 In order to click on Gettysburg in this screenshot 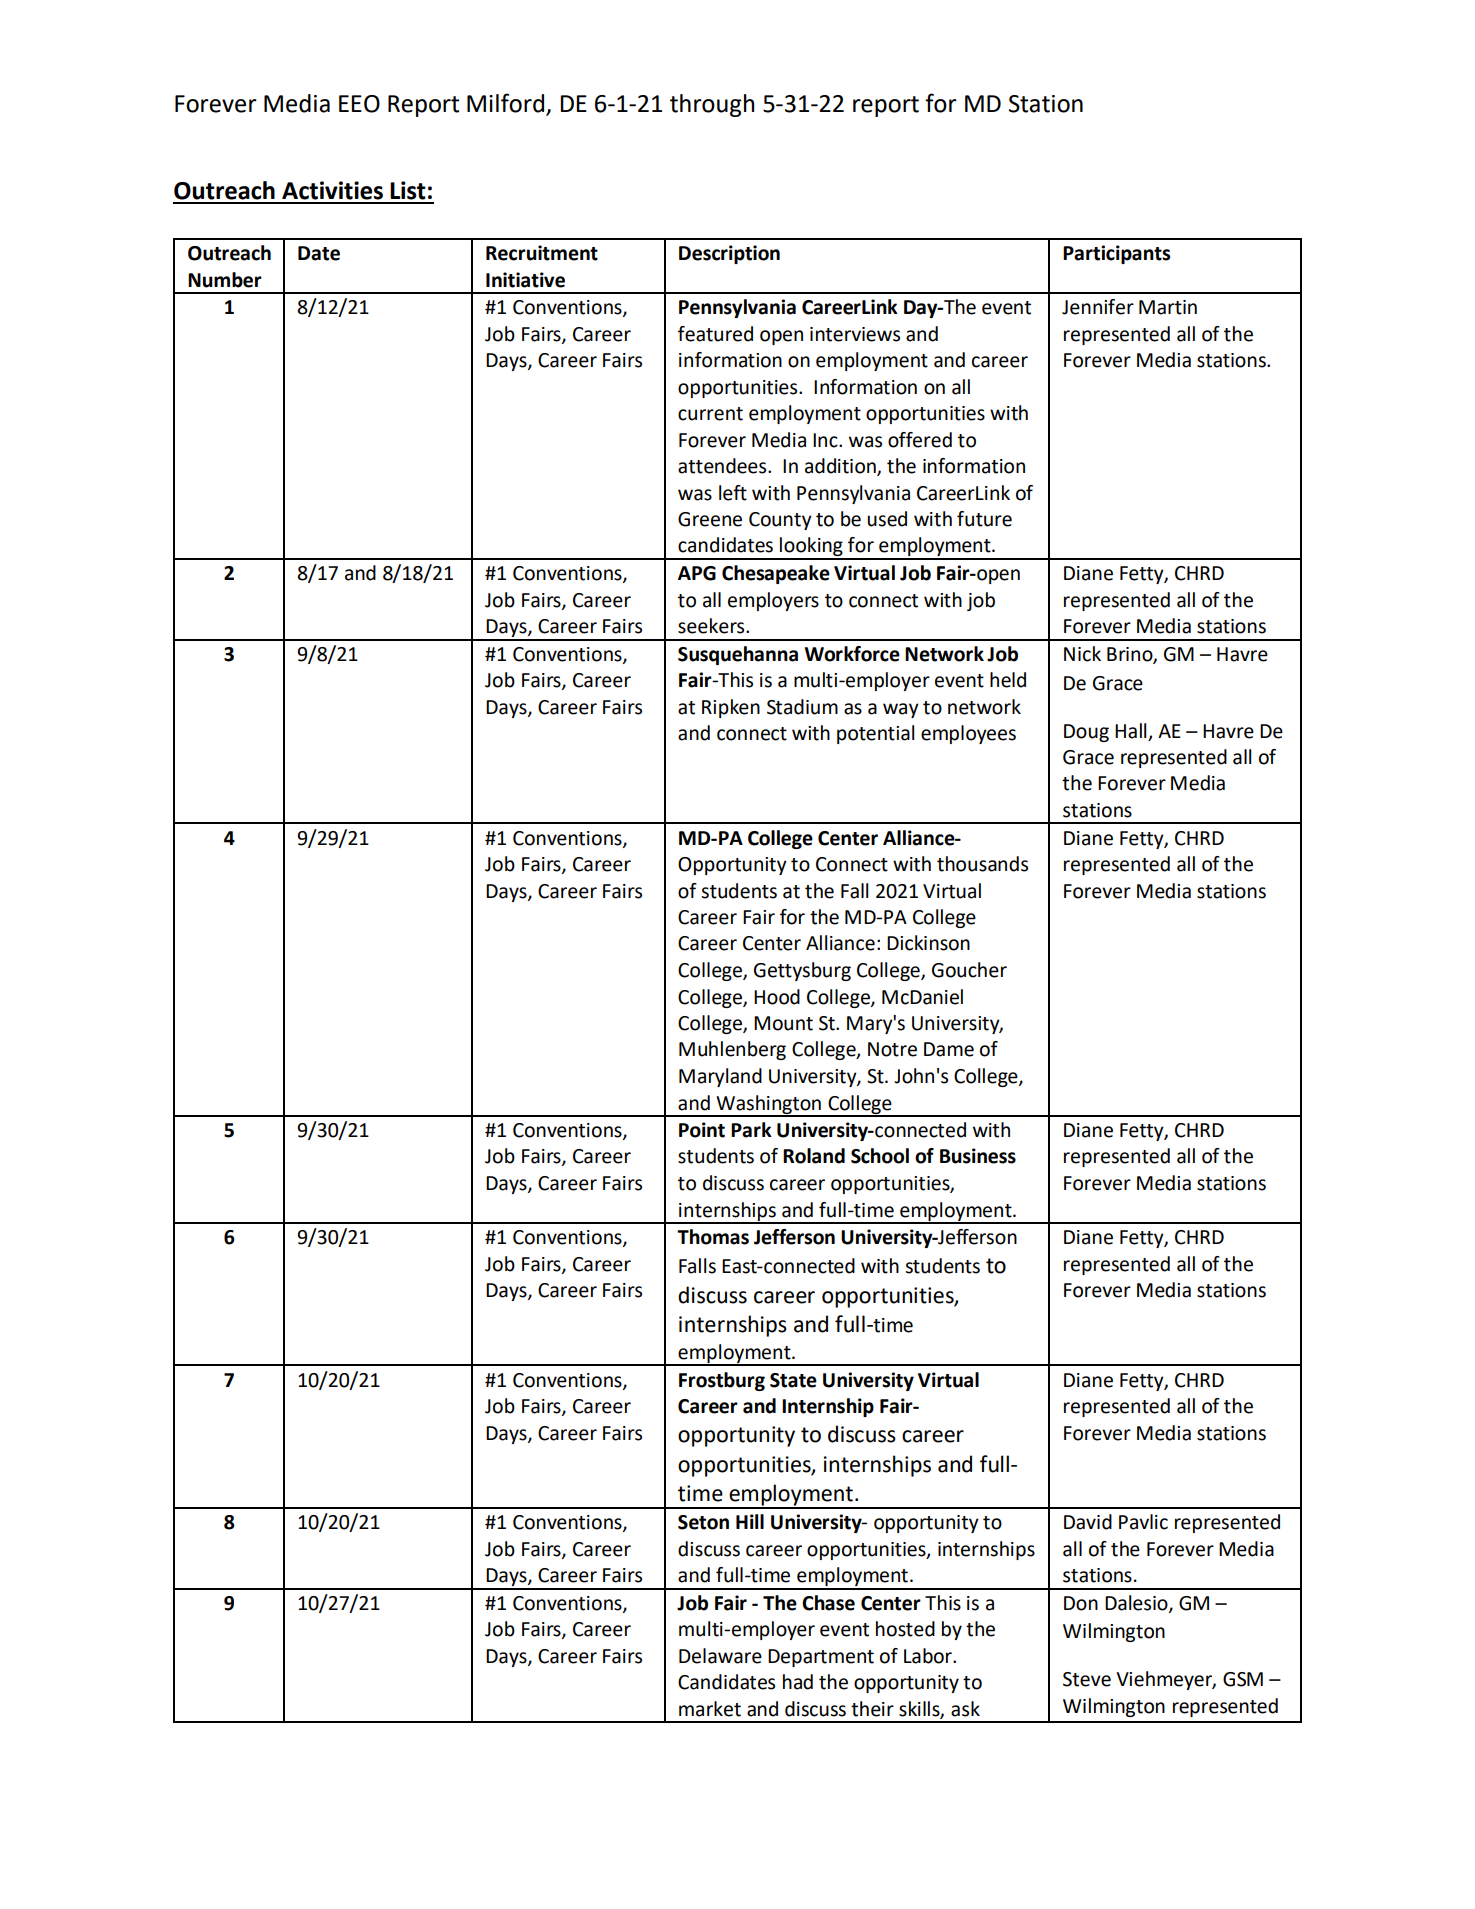, I will do `click(802, 971)`.
